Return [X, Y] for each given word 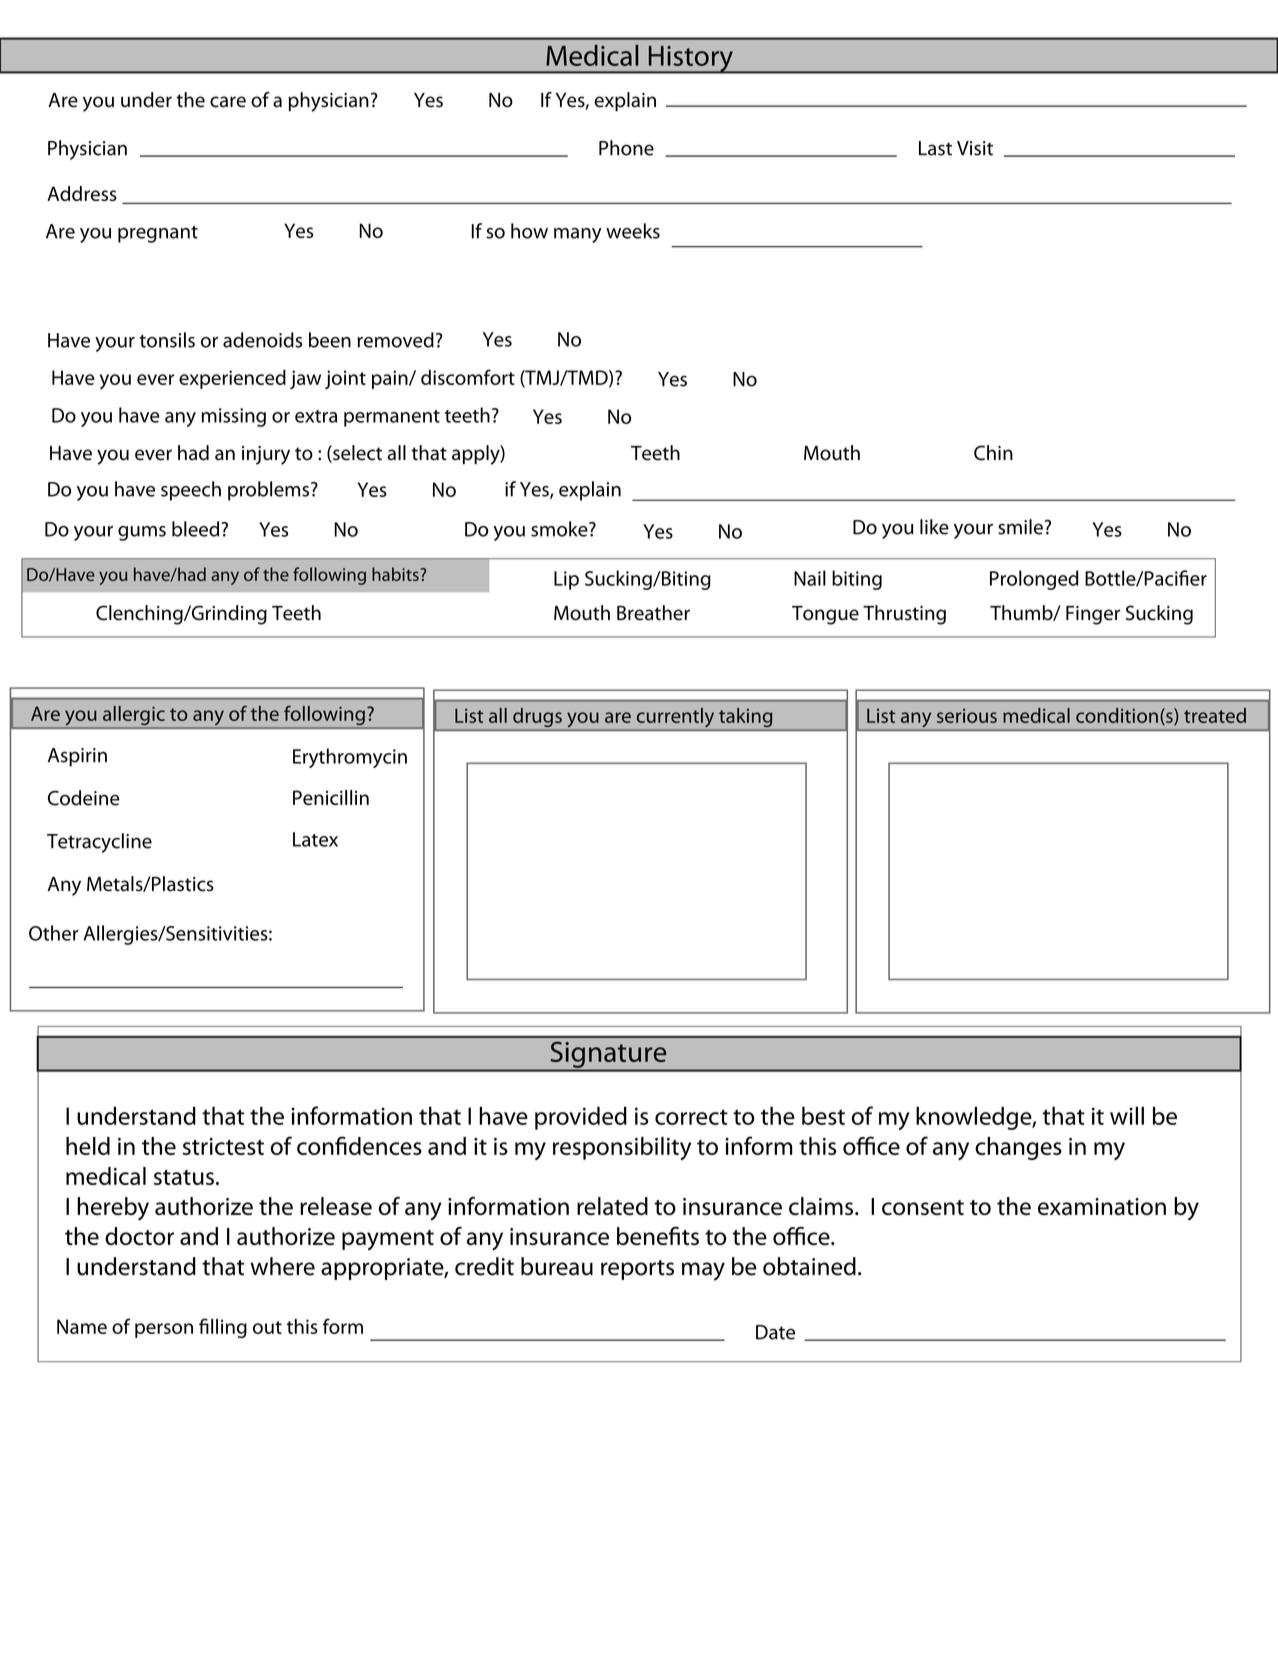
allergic [133, 717]
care [228, 102]
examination [1102, 1206]
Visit [975, 148]
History [690, 59]
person [164, 1330]
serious [967, 716]
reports [637, 1270]
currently [675, 719]
